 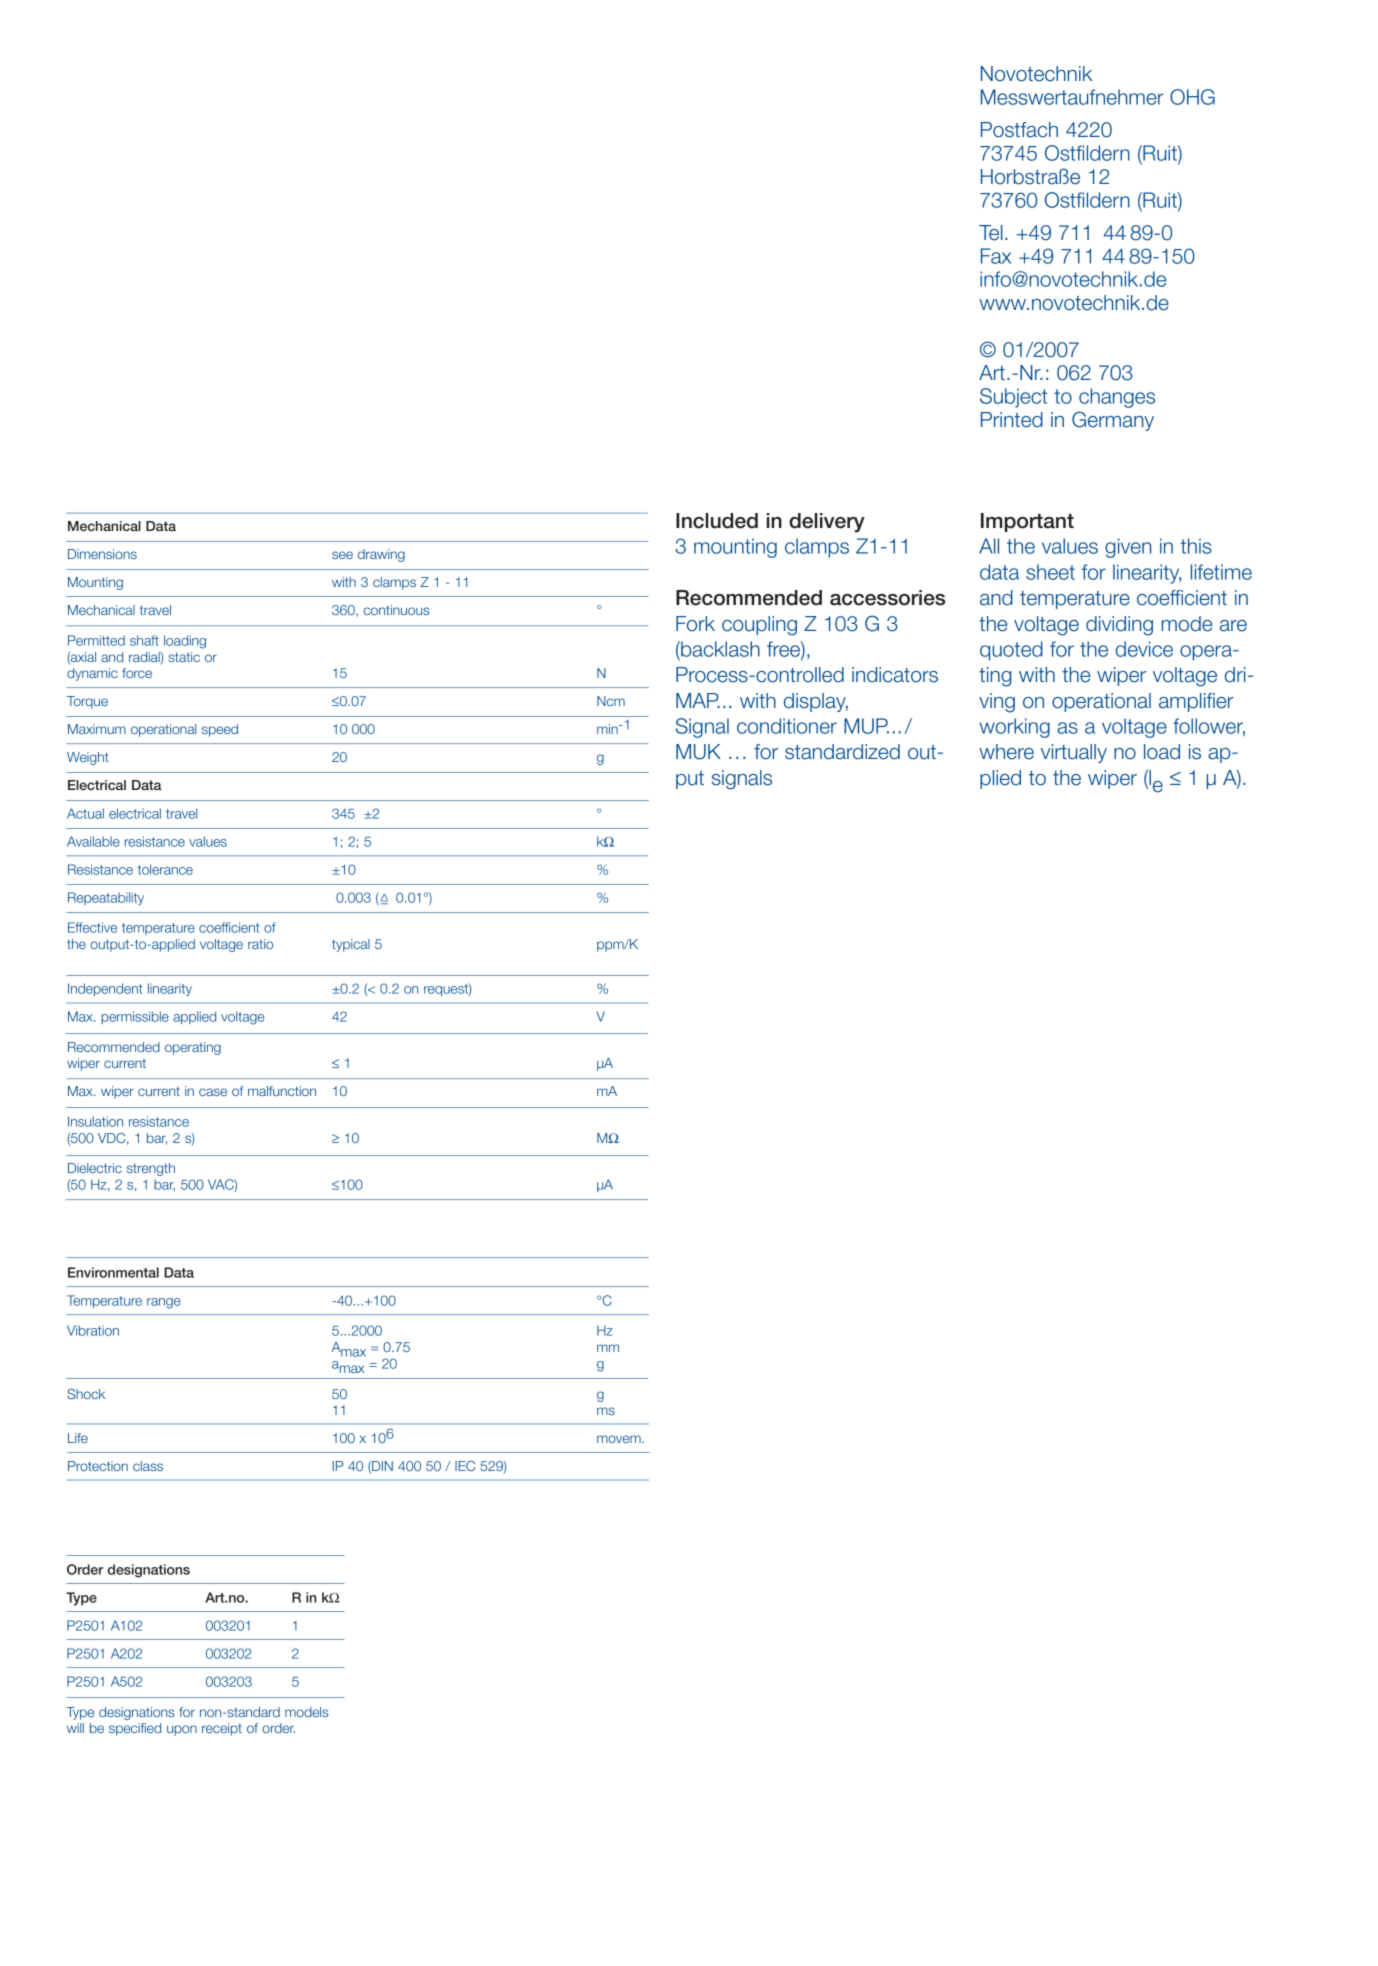 I want to click on given, so click(x=1128, y=548).
